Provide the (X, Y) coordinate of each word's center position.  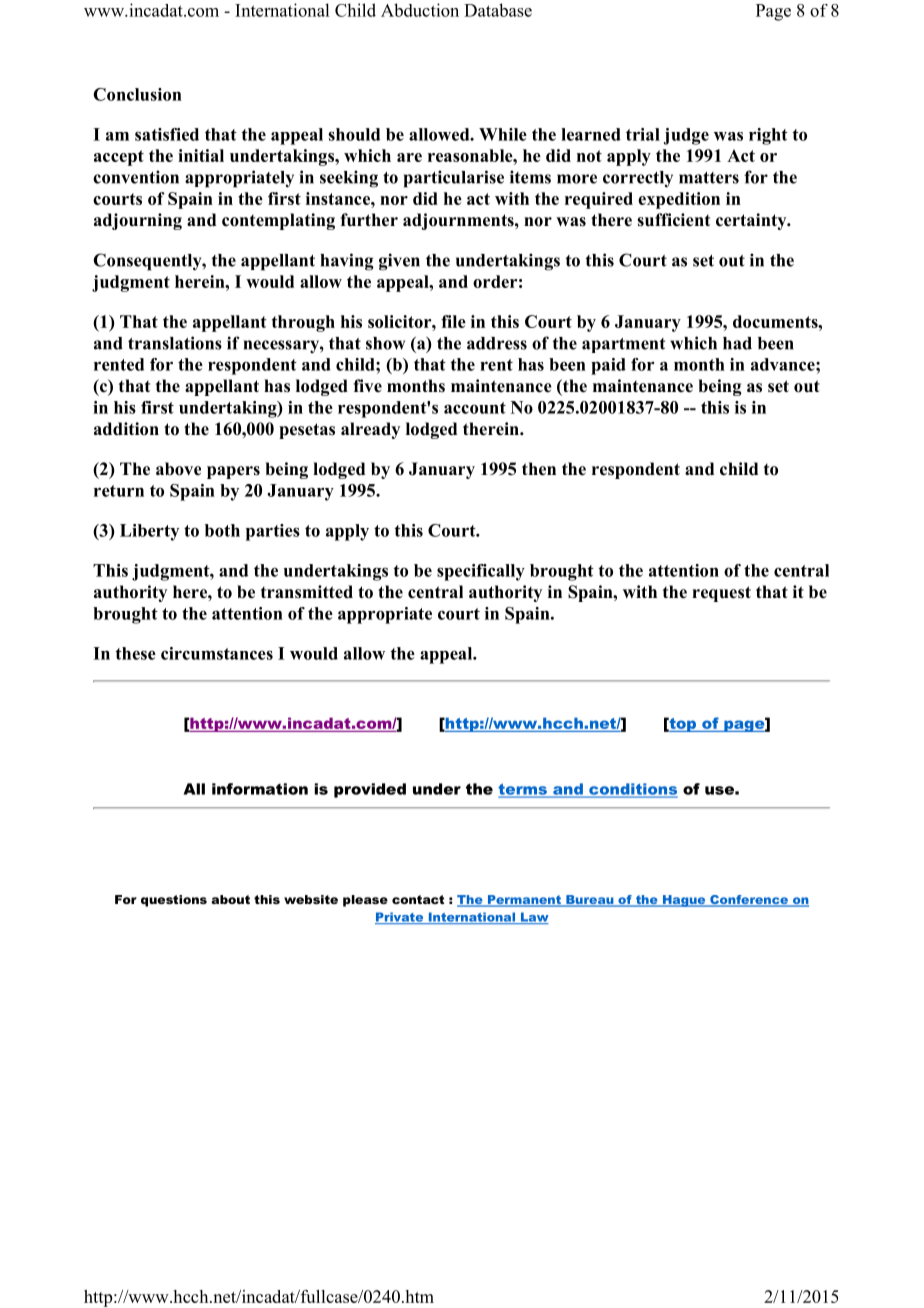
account (475, 408)
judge (686, 136)
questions (174, 901)
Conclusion (137, 94)
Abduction (420, 10)
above (178, 469)
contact (418, 899)
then (539, 469)
